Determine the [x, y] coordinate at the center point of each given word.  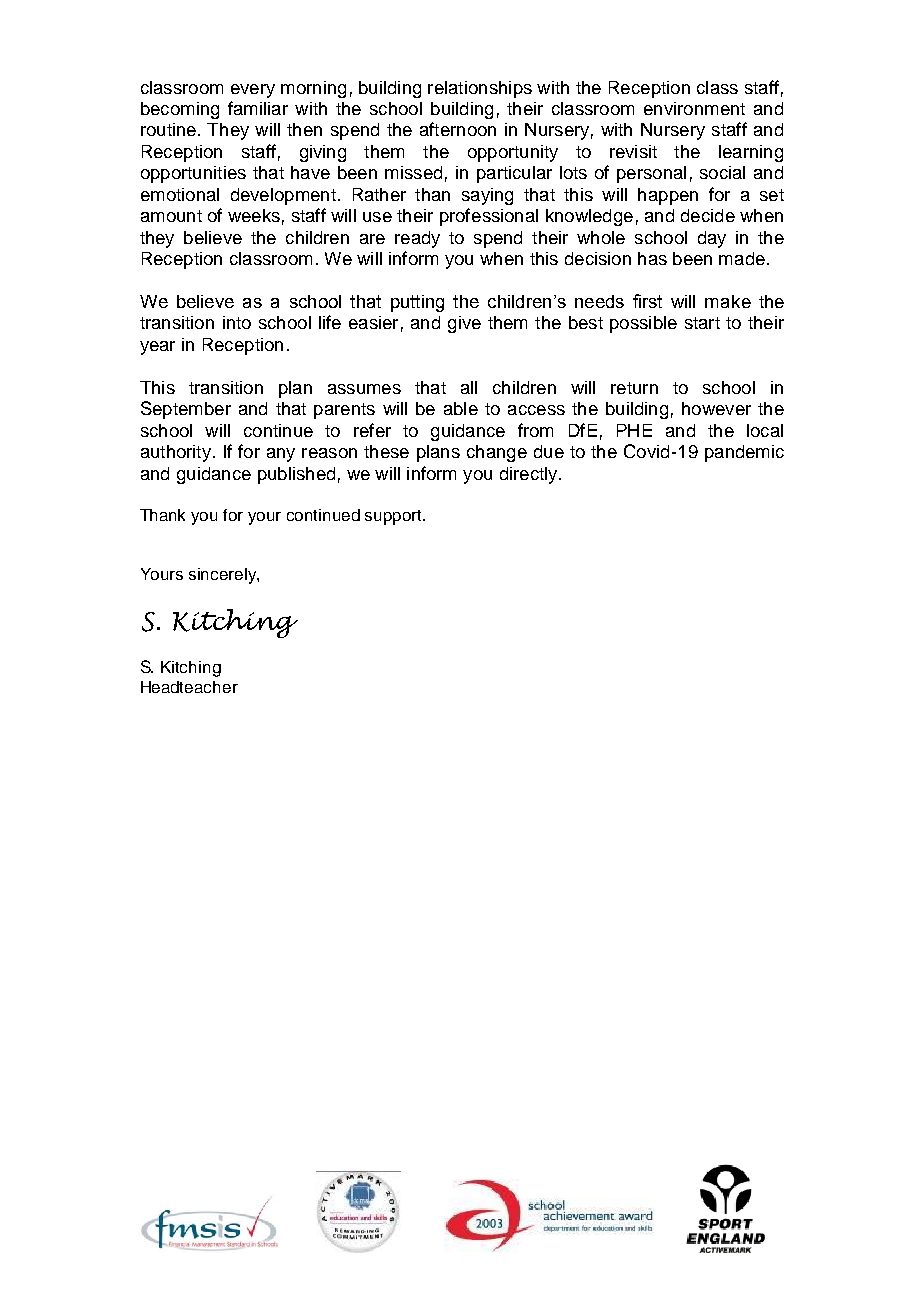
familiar [258, 108]
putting [417, 303]
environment [694, 108]
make [728, 301]
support [394, 517]
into [237, 322]
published [296, 475]
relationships [480, 89]
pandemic [744, 453]
